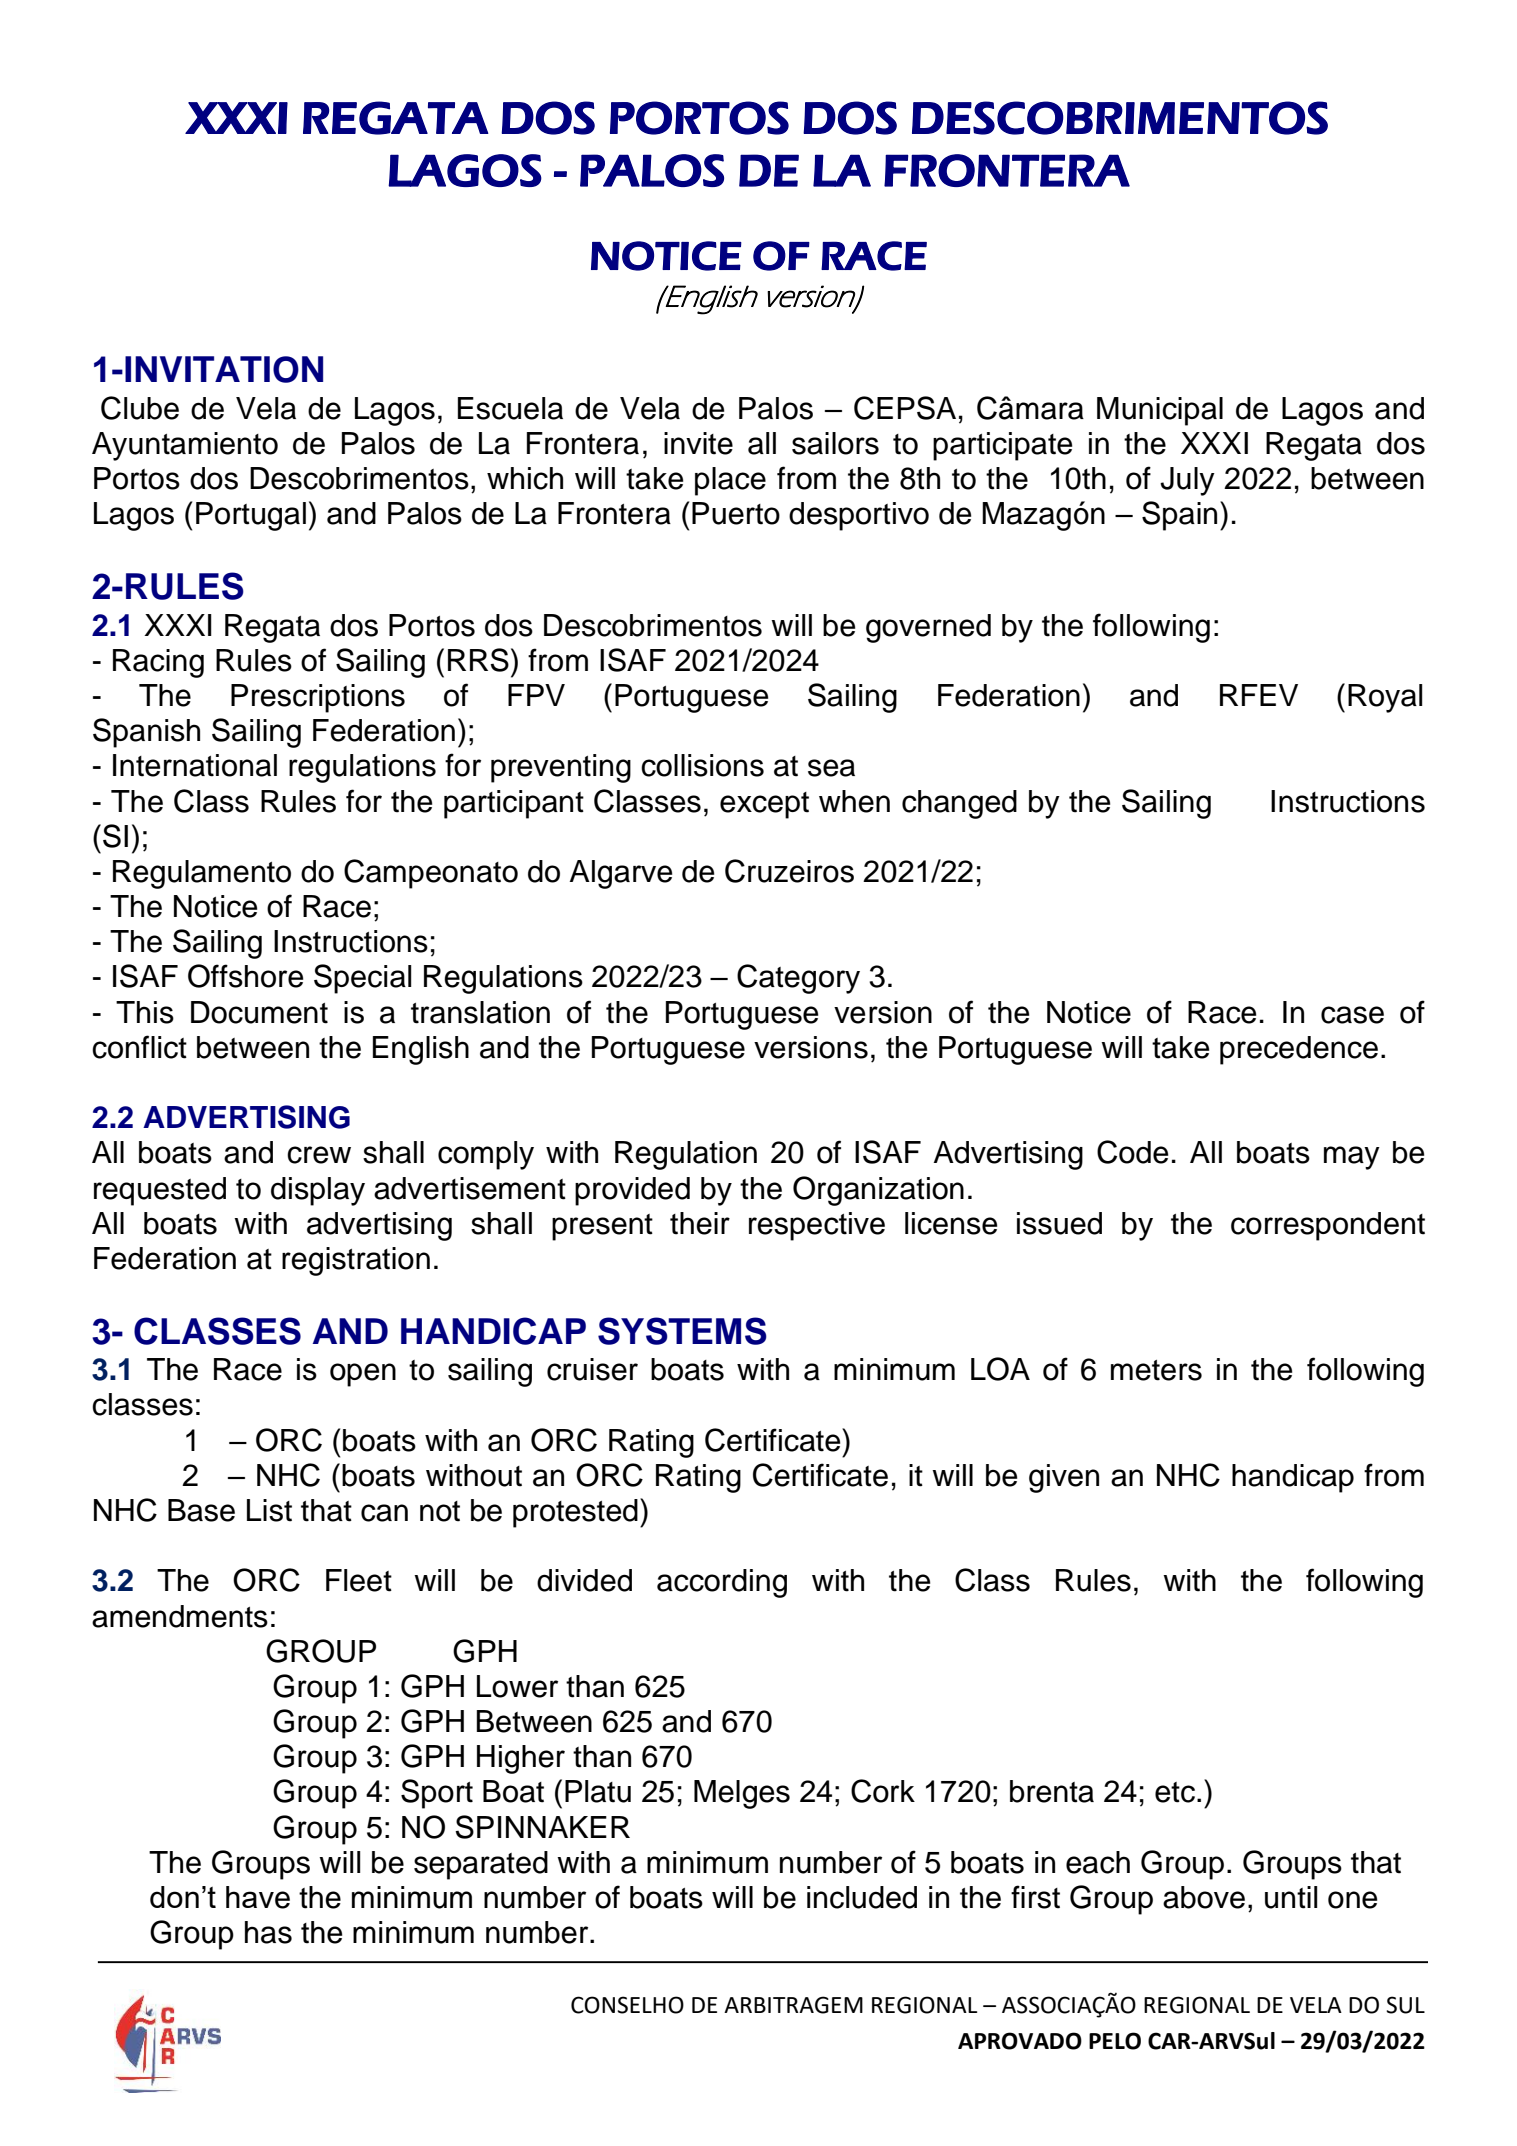 Image resolution: width=1517 pixels, height=2146 pixels. What do you see at coordinates (862, 1897) in the screenshot?
I see `included` at bounding box center [862, 1897].
